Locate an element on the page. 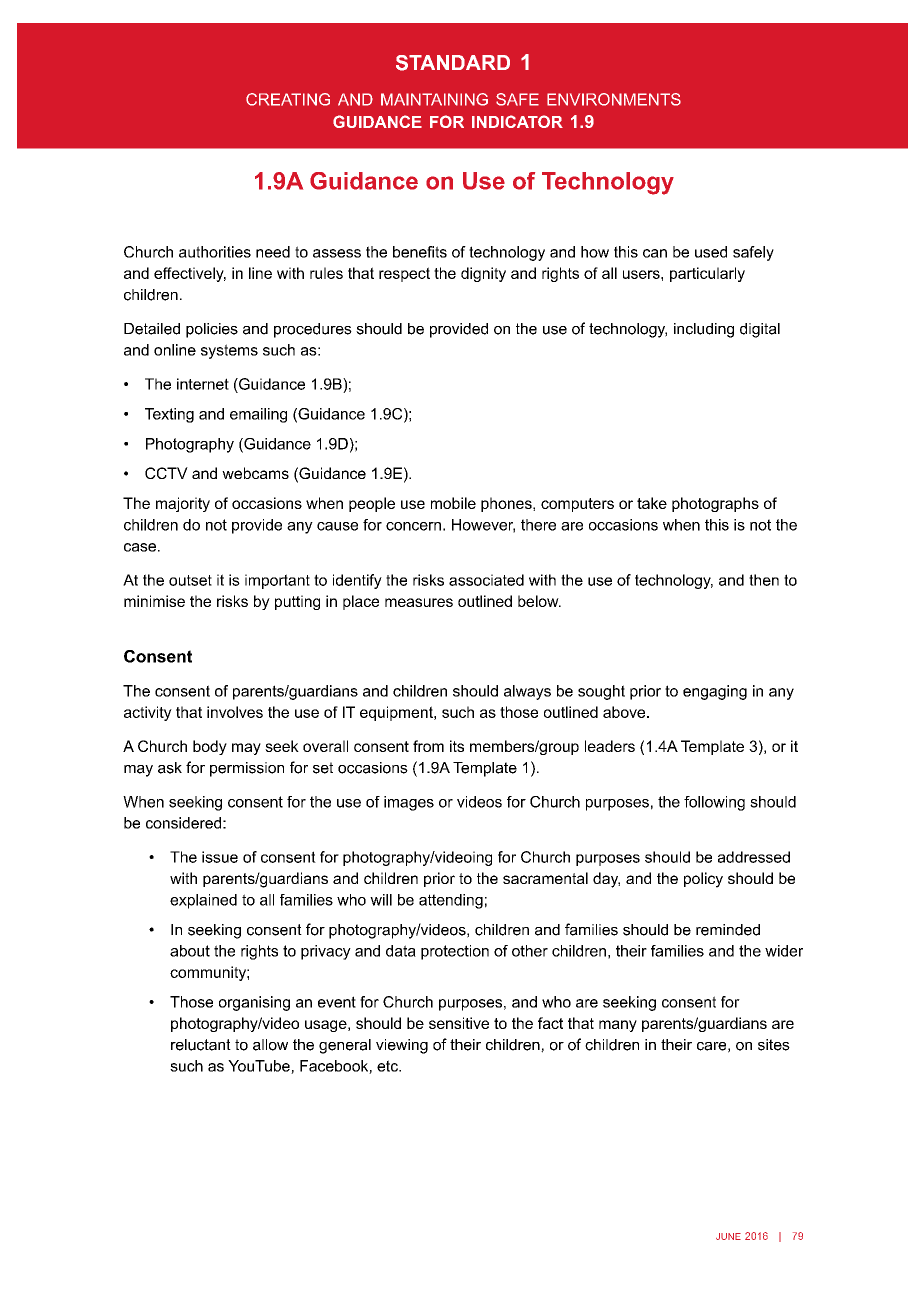 The width and height of the document is (924, 1308). maintaining is located at coordinates (434, 99).
